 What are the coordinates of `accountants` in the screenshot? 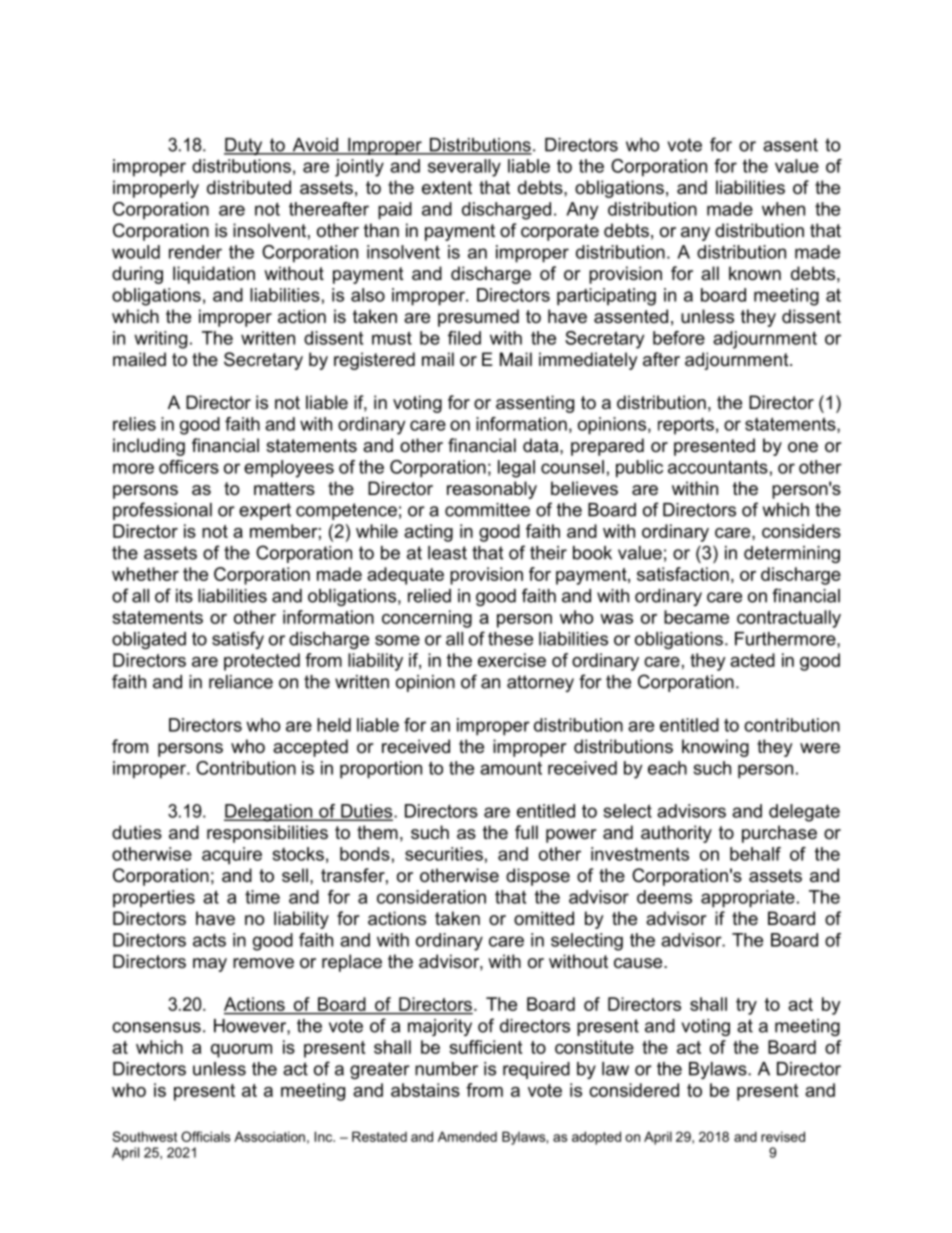 It's located at (718, 467).
